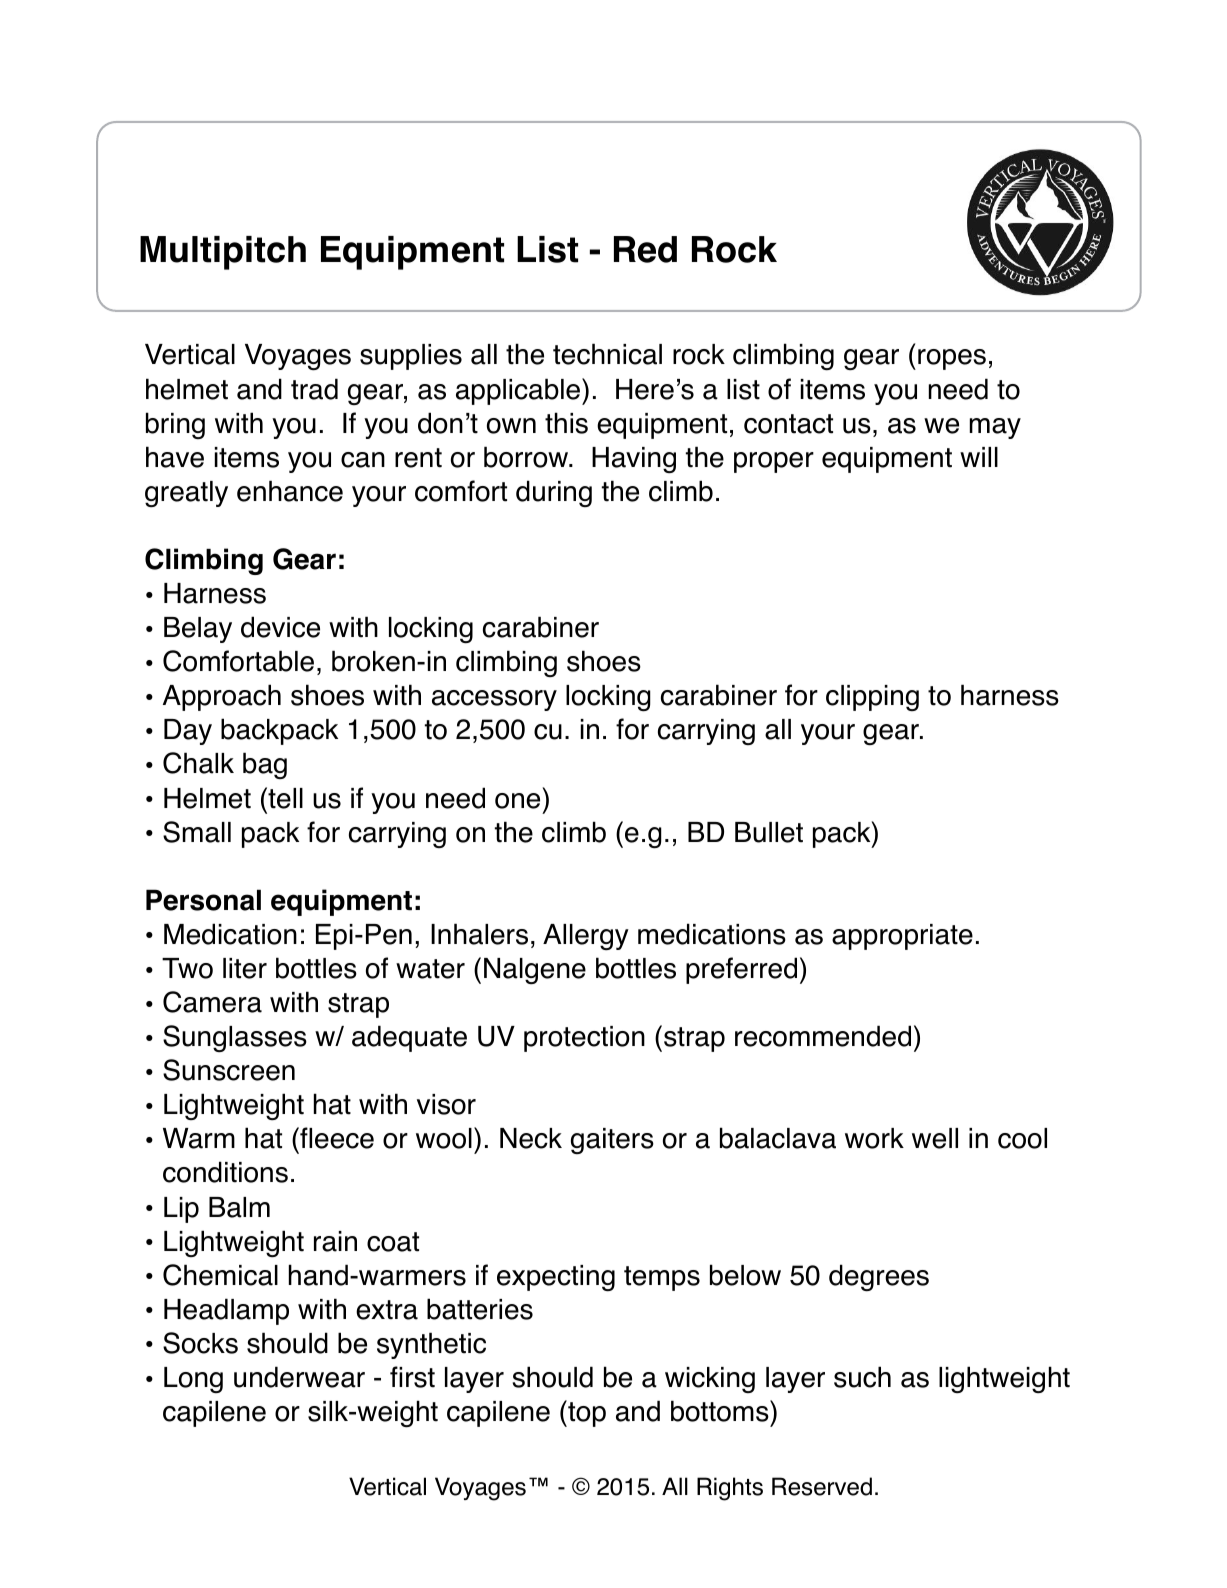 The width and height of the screenshot is (1227, 1588). Describe the element at coordinates (872, 698) in the screenshot. I see `clipping` at that location.
